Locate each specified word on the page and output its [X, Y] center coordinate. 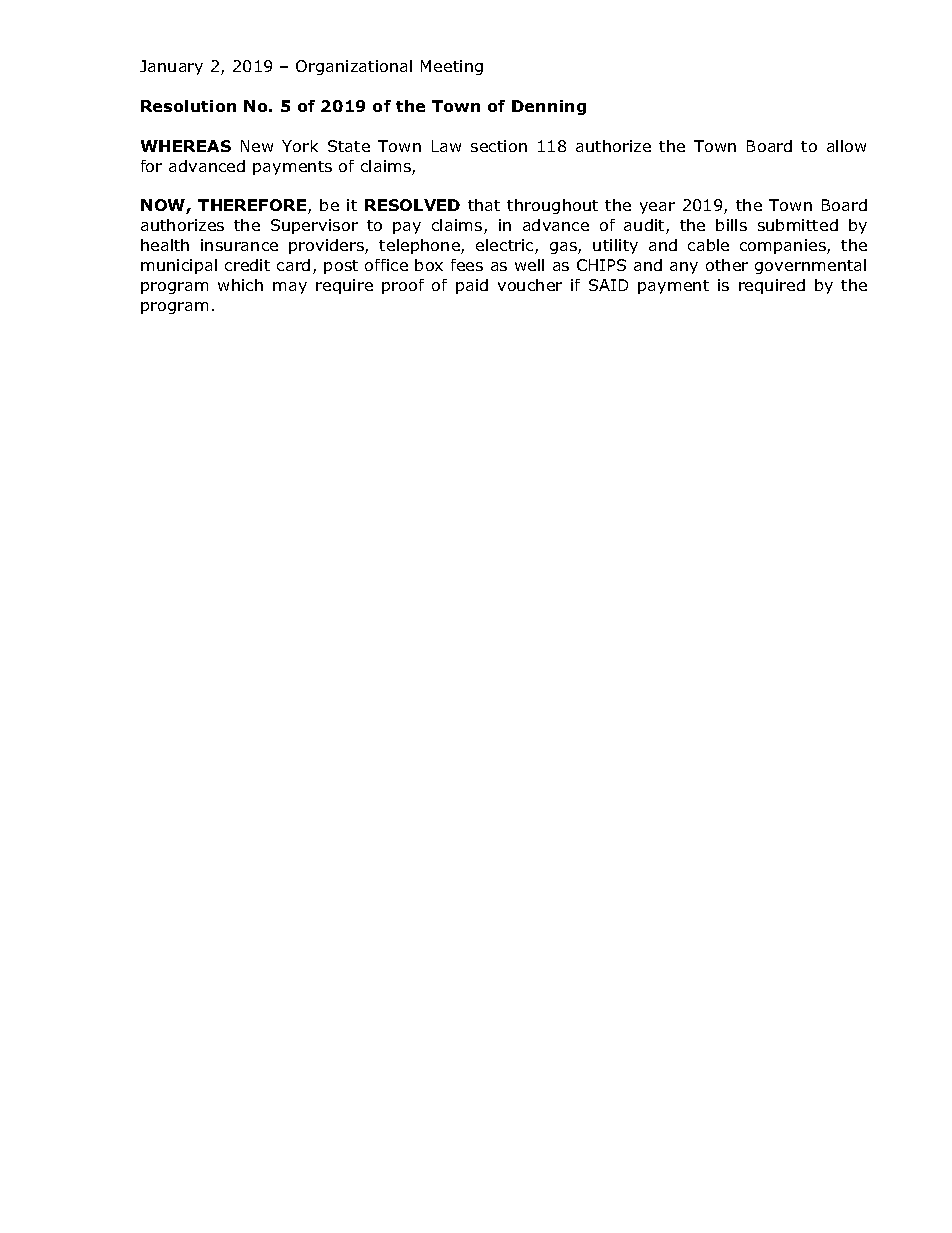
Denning [549, 107]
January [171, 67]
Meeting [452, 67]
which [240, 285]
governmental [810, 266]
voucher [530, 285]
